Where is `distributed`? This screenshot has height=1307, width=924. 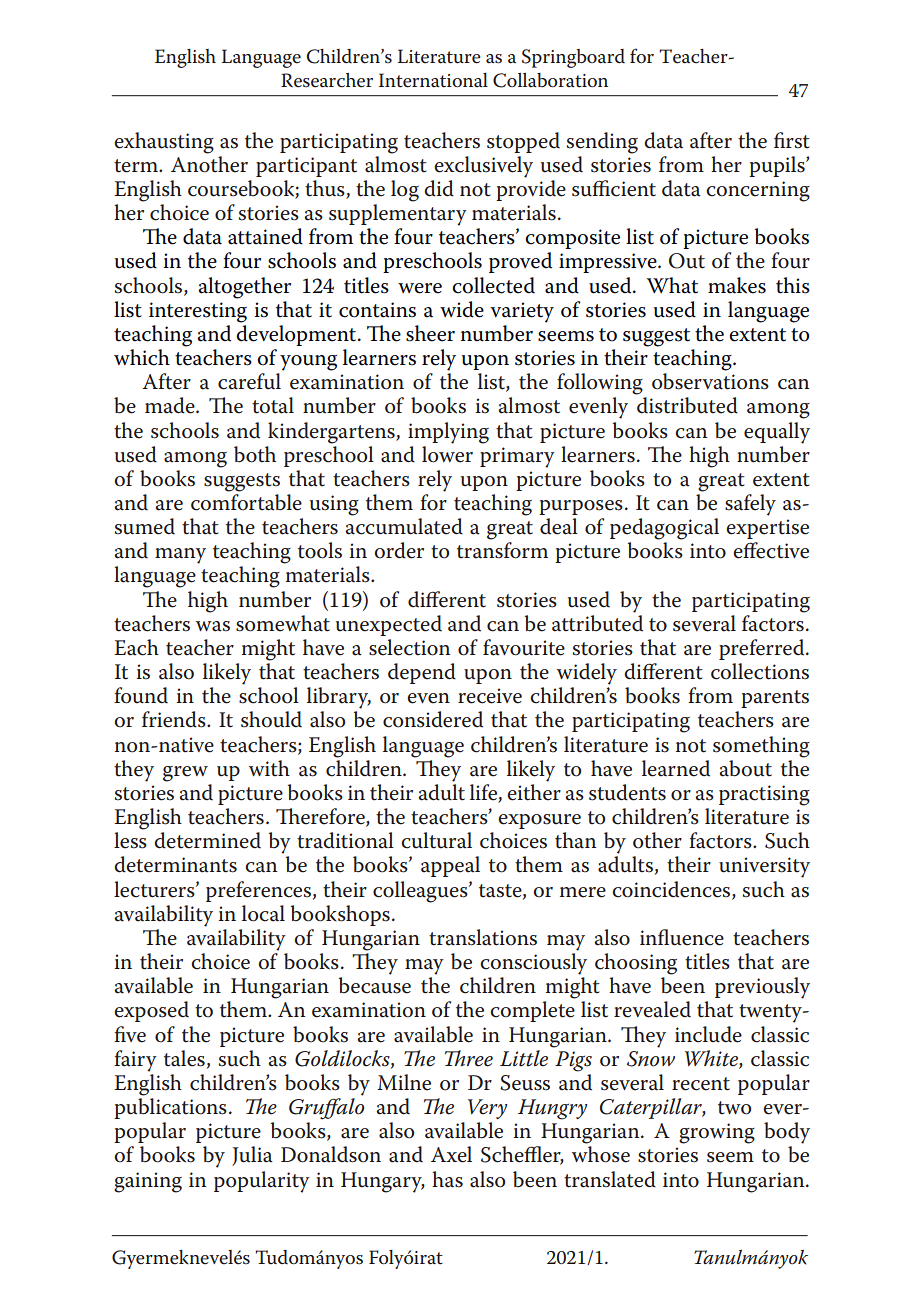 distributed is located at coordinates (687, 405).
